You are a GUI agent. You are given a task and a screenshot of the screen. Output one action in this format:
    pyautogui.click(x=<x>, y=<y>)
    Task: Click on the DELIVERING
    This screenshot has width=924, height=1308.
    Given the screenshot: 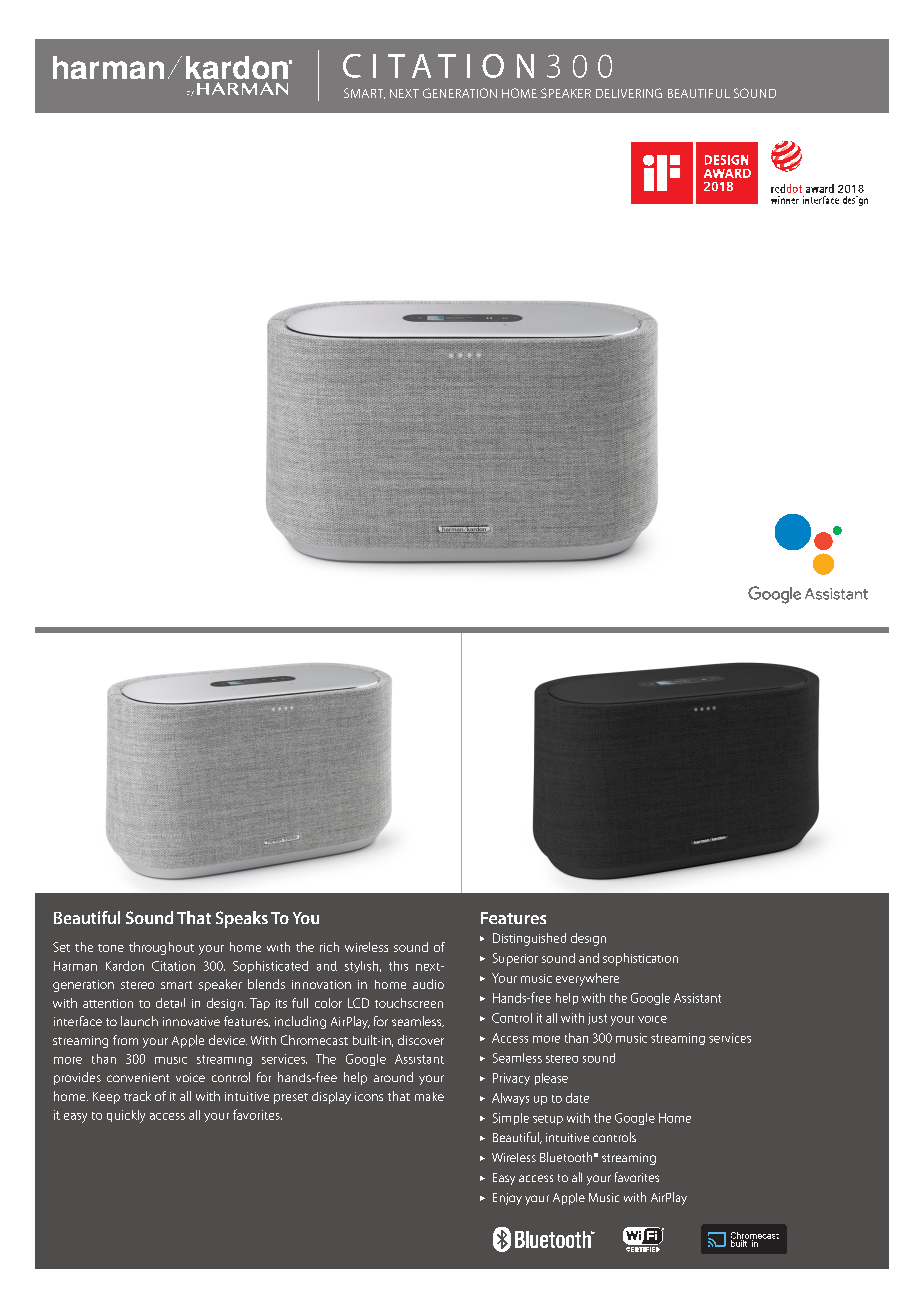 What is the action you would take?
    pyautogui.click(x=629, y=93)
